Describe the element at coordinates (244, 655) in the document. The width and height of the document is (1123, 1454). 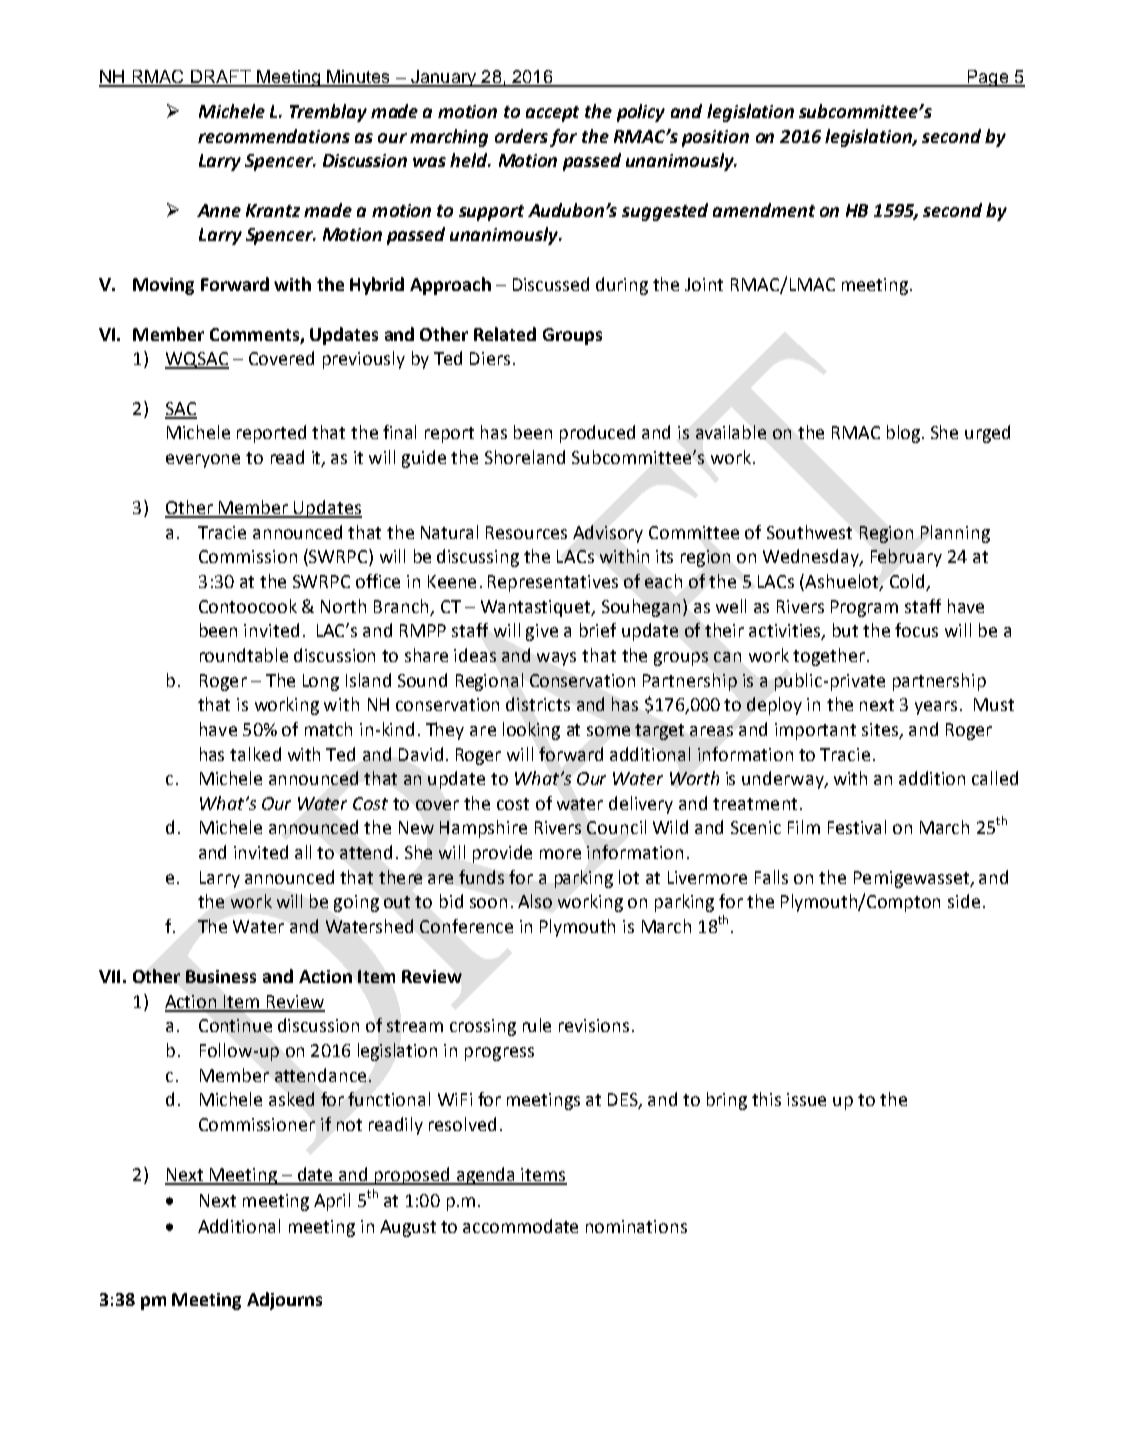
I see `roundtable` at that location.
